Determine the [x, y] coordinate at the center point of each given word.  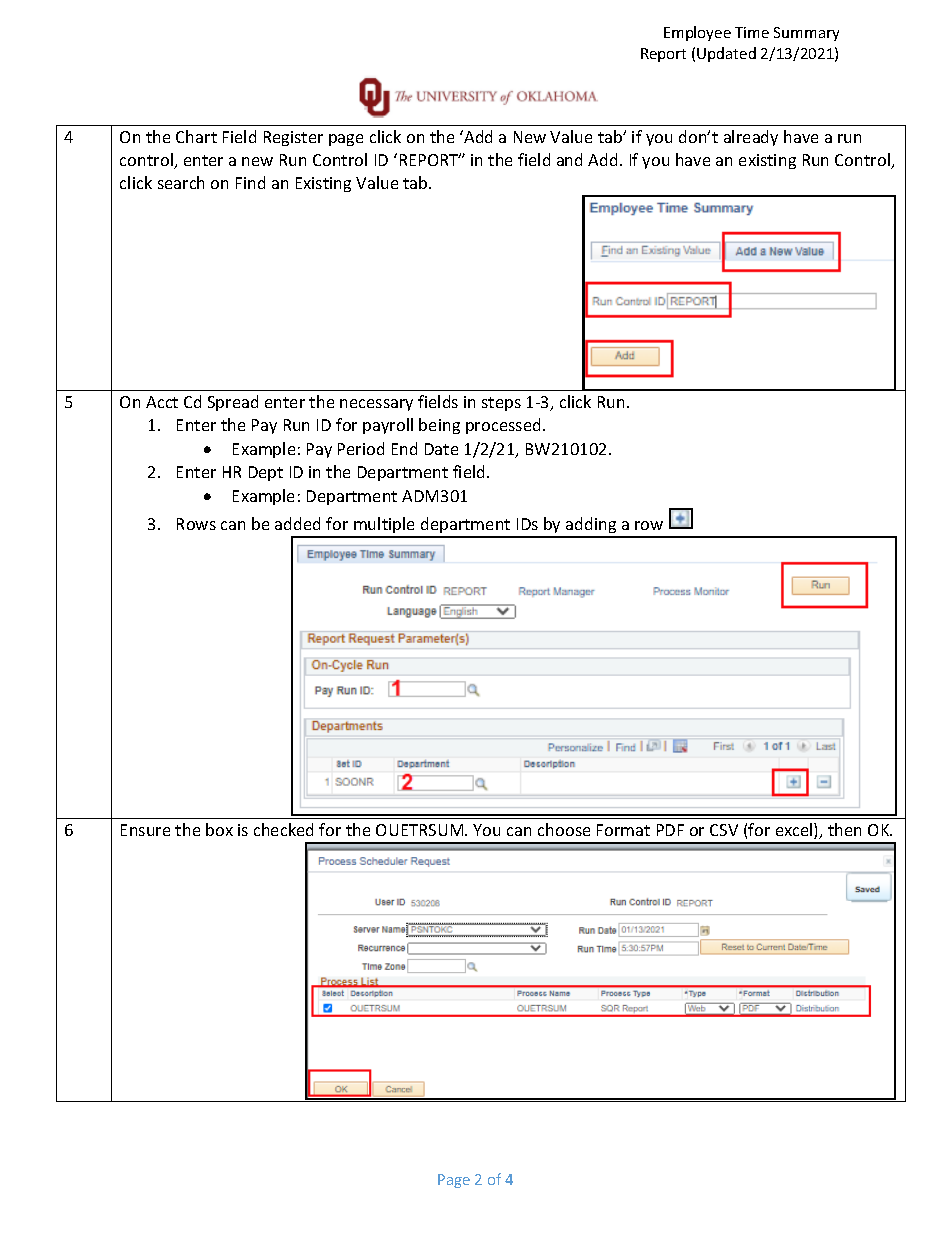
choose [564, 829]
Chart [196, 136]
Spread [233, 403]
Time [752, 32]
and [569, 159]
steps [501, 404]
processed [503, 426]
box [219, 829]
